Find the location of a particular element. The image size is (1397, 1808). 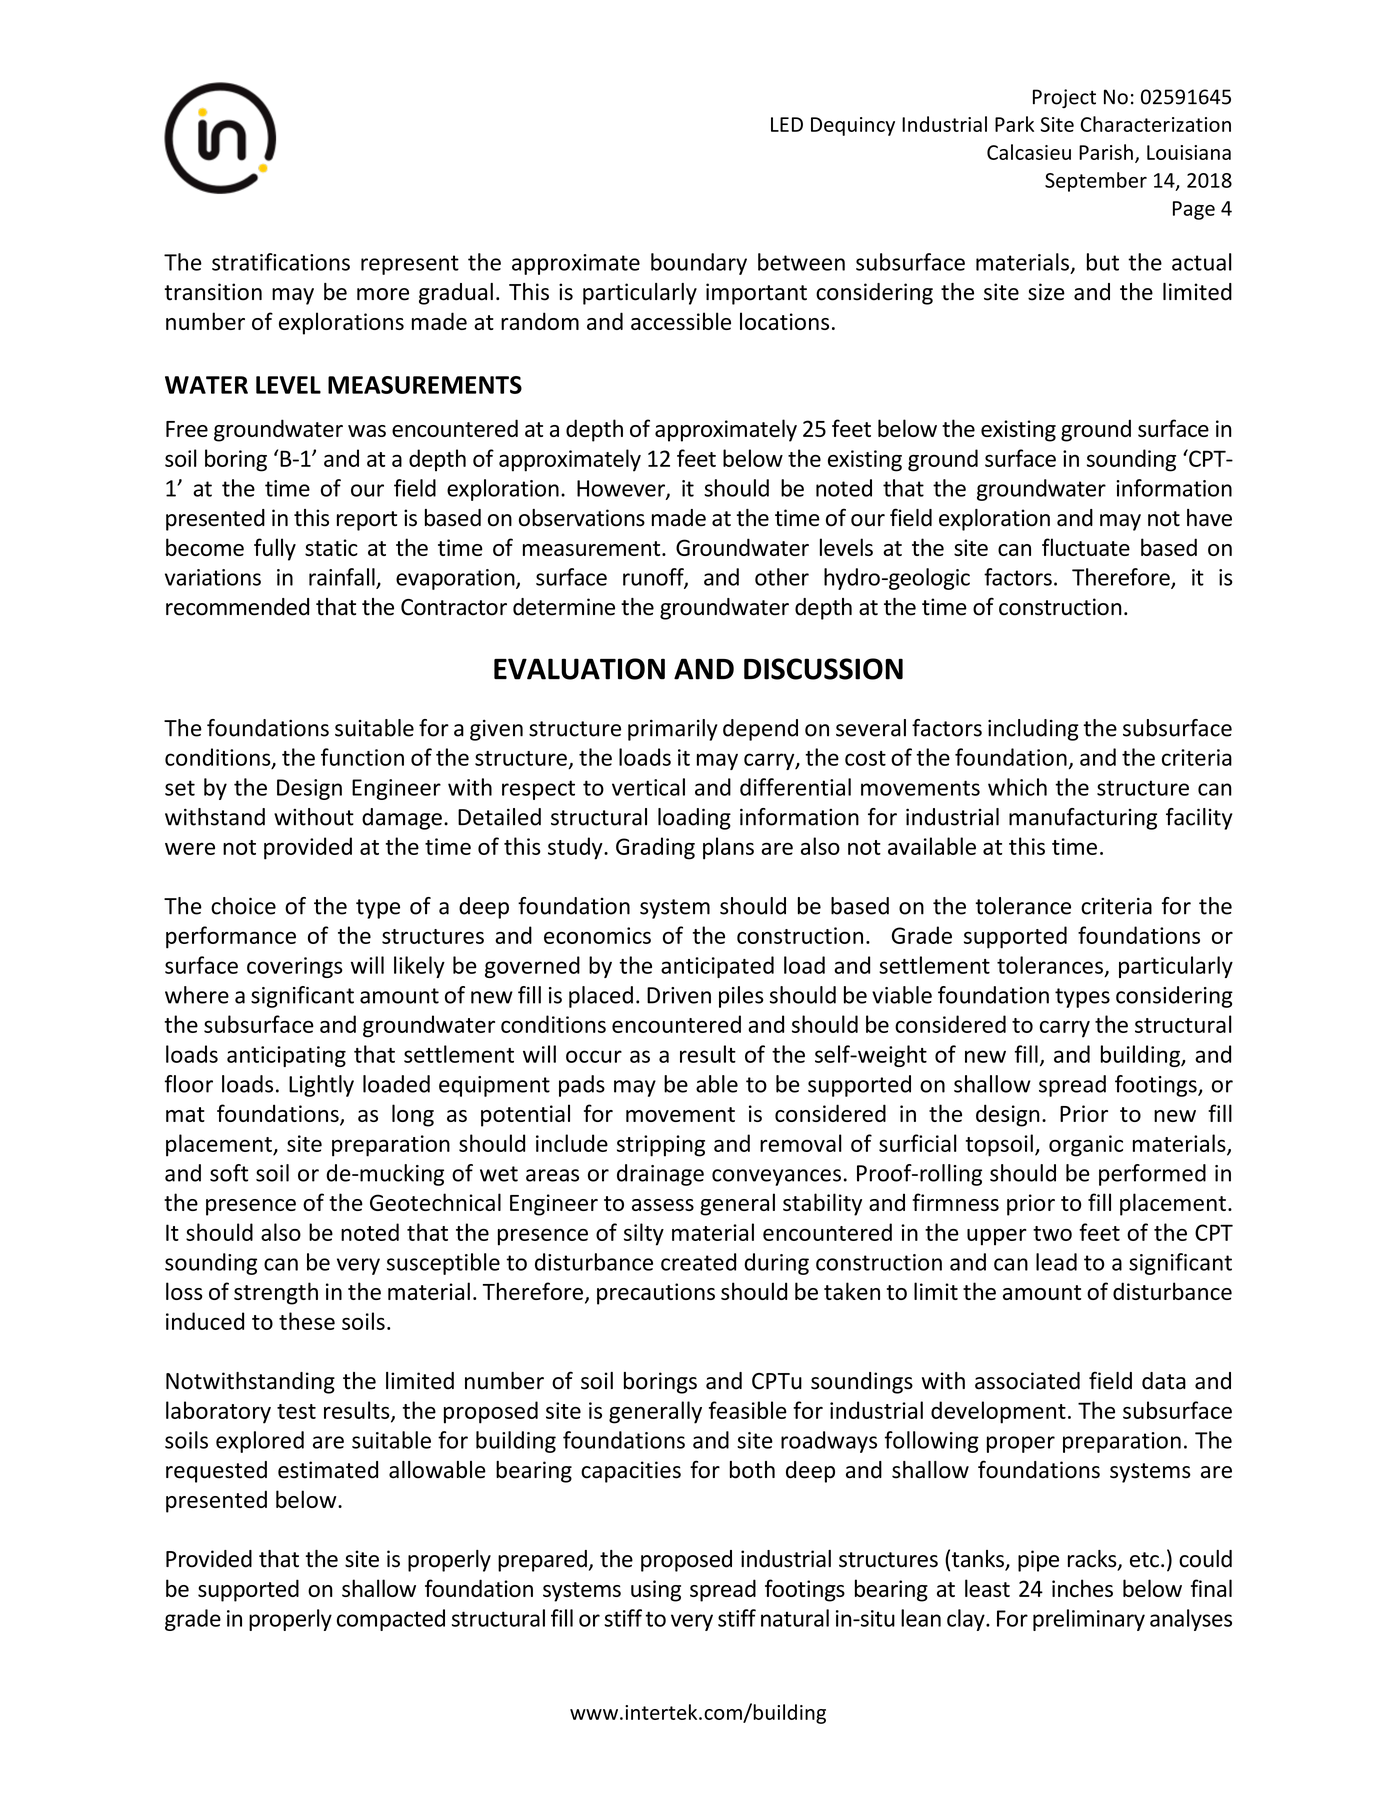

boundary is located at coordinates (699, 264).
